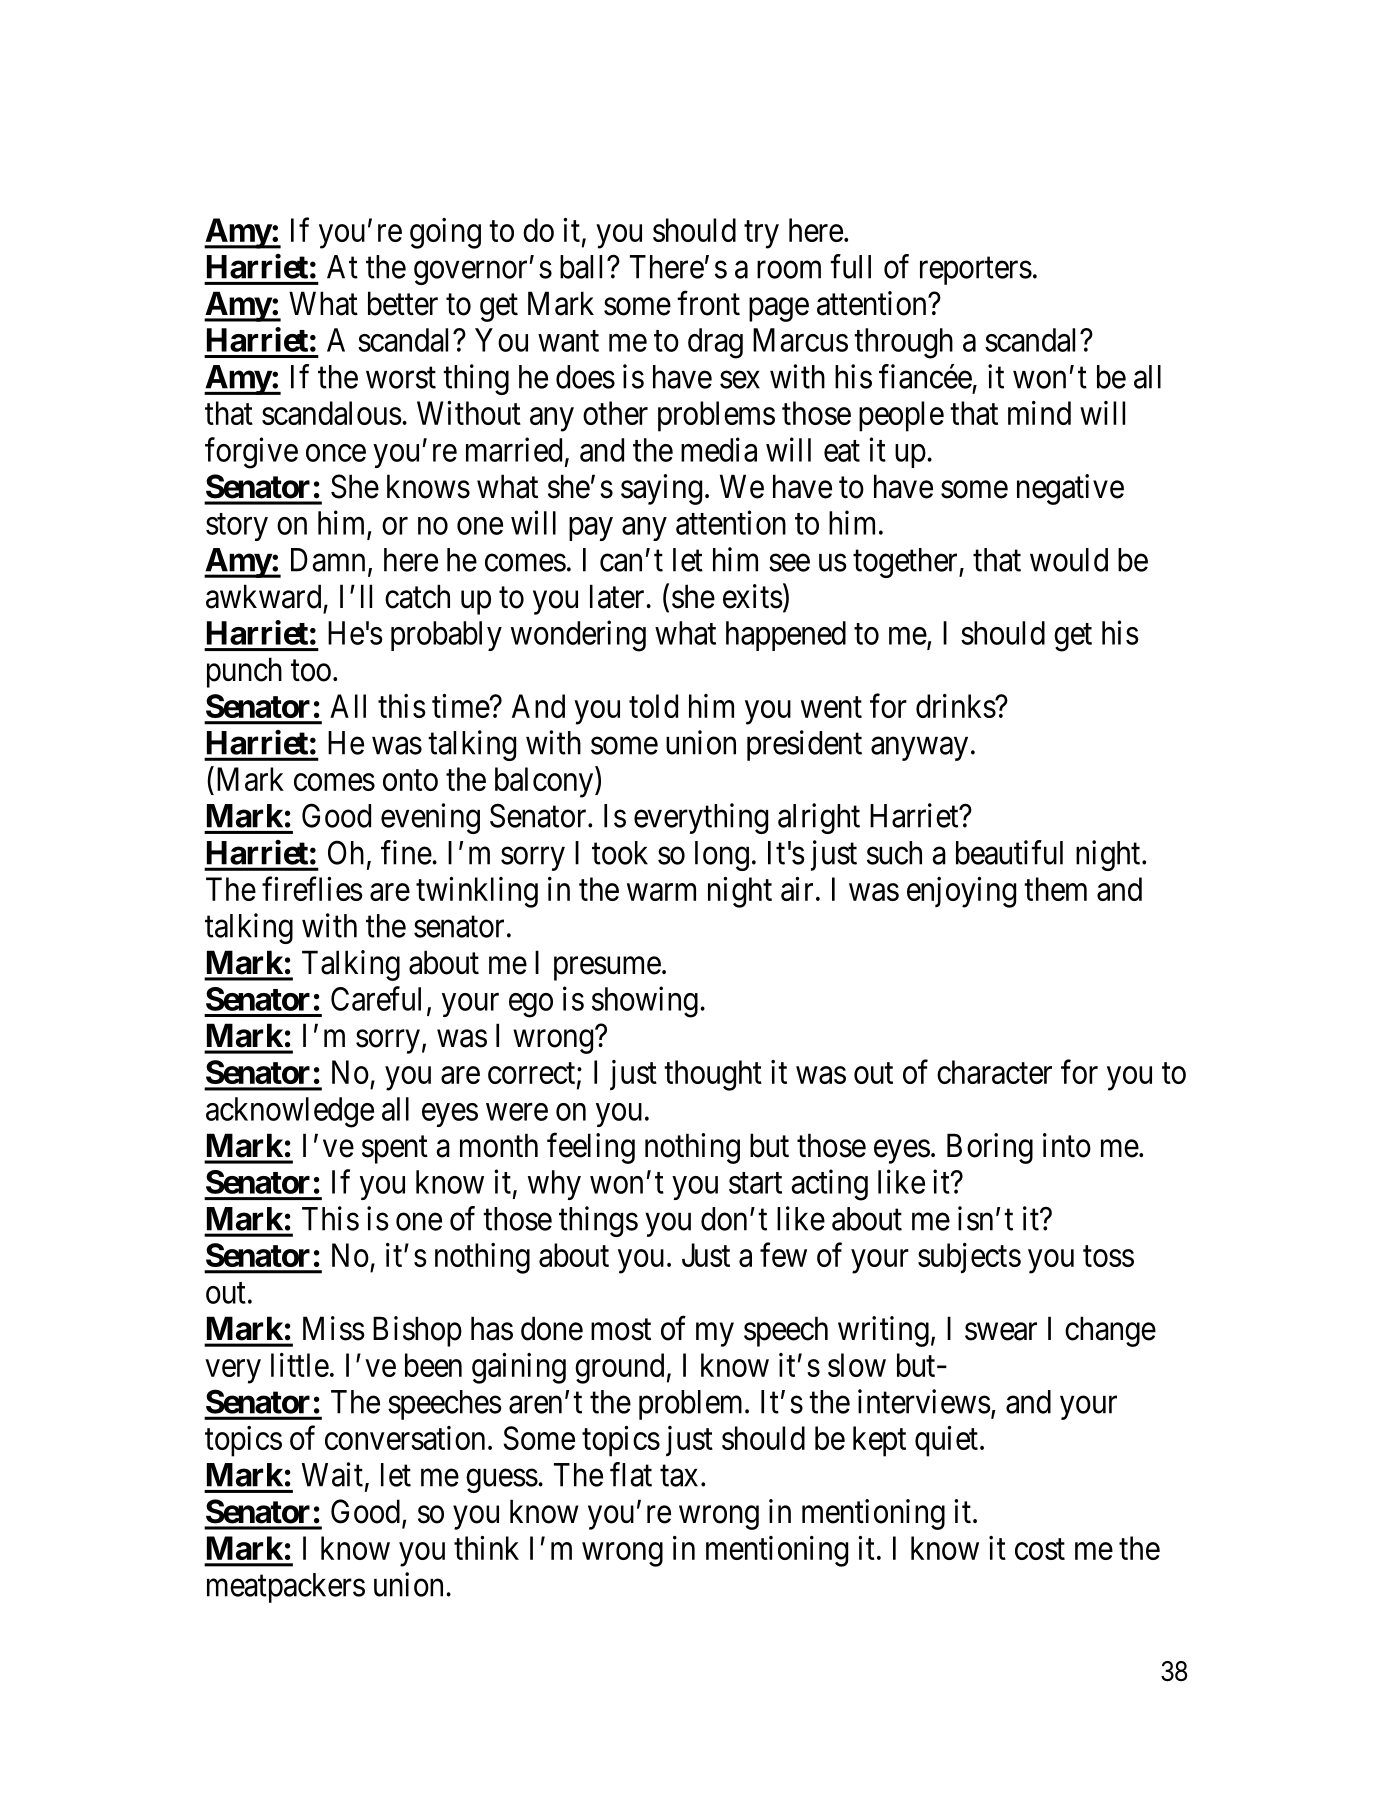 The height and width of the page is (1801, 1392). What do you see at coordinates (403, 303) in the page?
I see `better` at bounding box center [403, 303].
